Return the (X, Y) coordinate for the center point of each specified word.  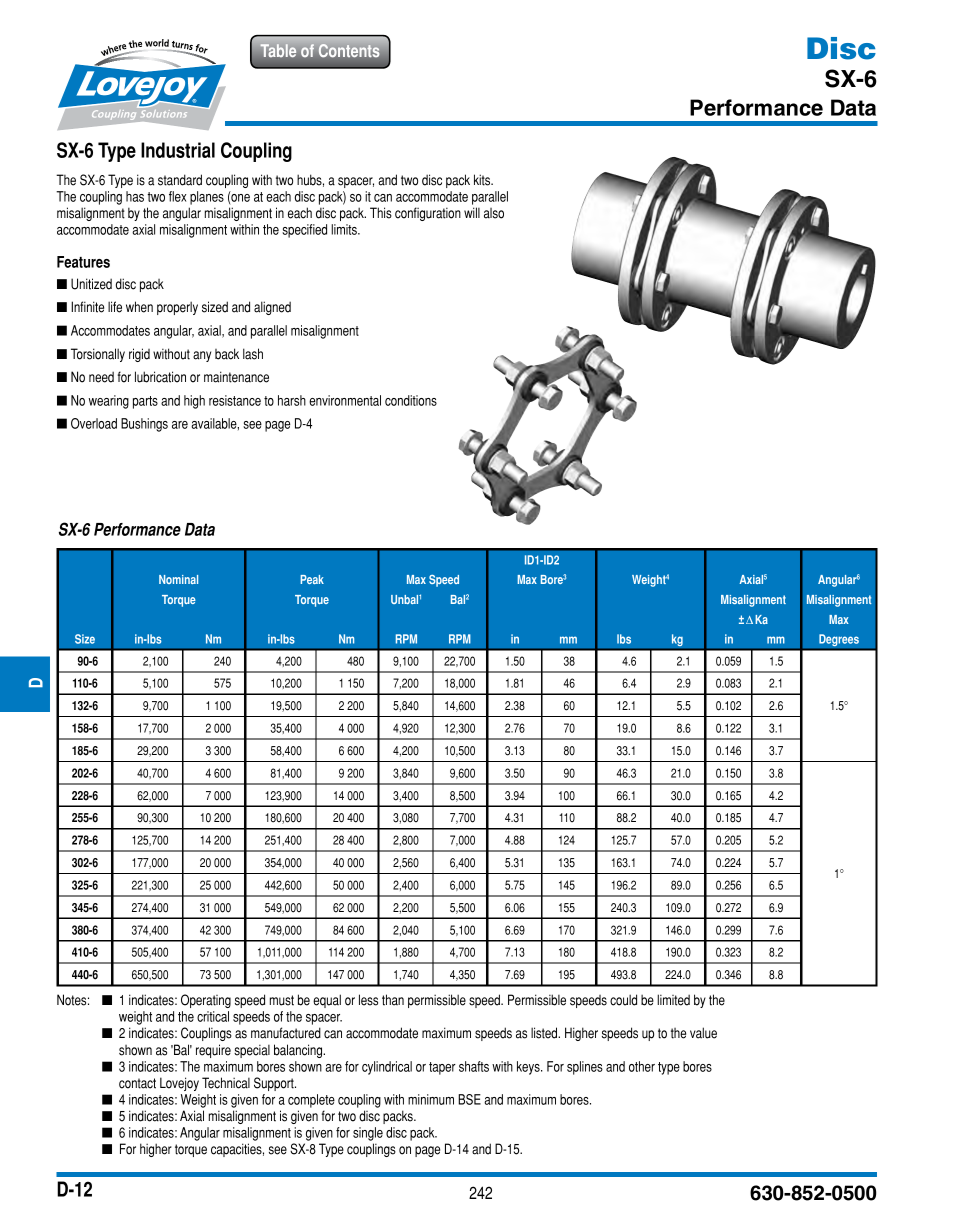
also (494, 213)
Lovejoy (179, 1084)
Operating (206, 1001)
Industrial (178, 150)
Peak (312, 579)
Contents (349, 50)
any (202, 356)
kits (483, 180)
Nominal (178, 579)
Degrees (839, 641)
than (393, 1000)
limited (673, 1000)
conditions (411, 400)
